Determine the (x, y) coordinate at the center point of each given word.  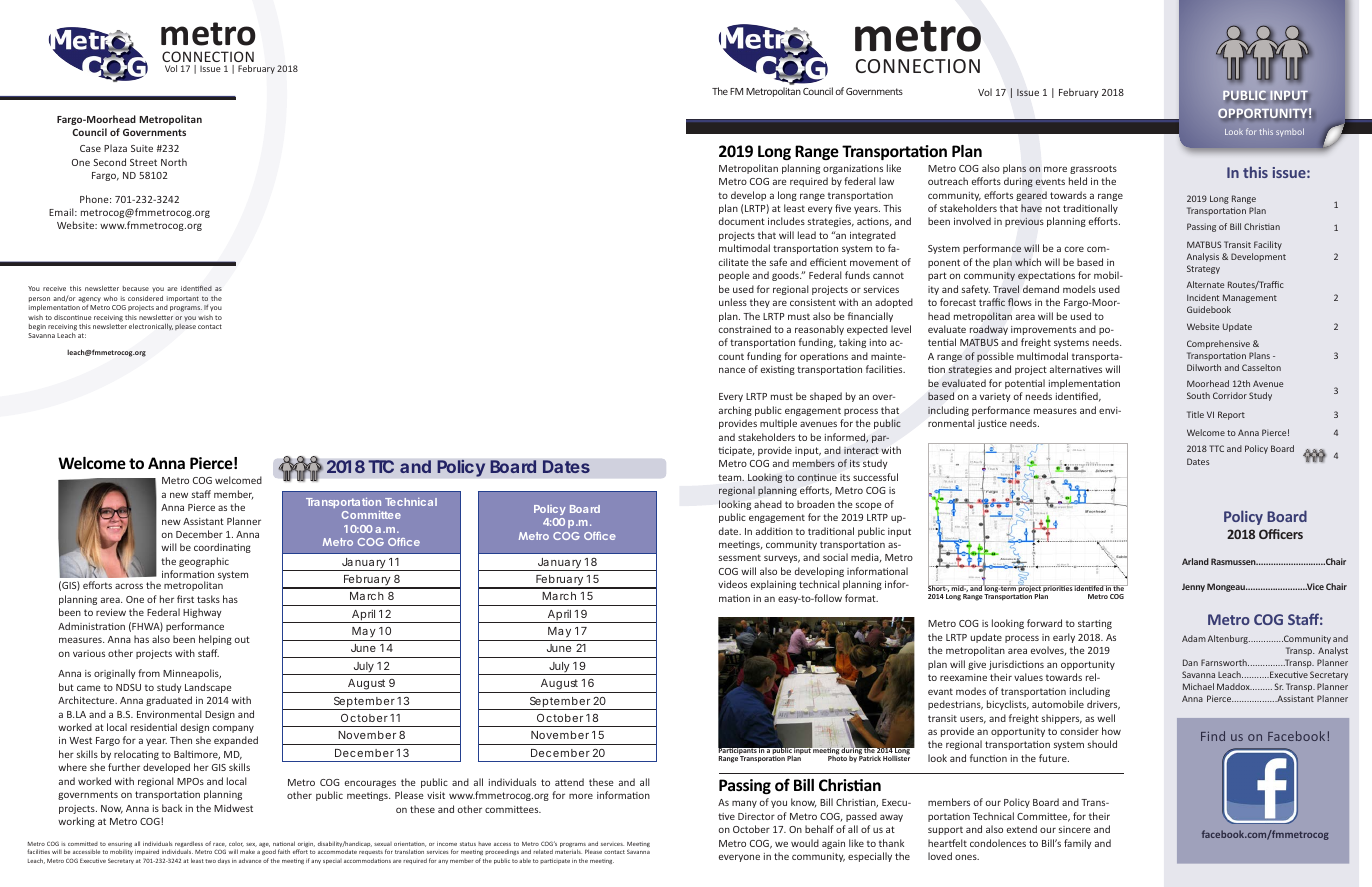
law (886, 181)
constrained (745, 329)
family (1077, 844)
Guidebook (1209, 309)
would (805, 843)
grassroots (1093, 169)
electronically (151, 326)
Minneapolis (192, 674)
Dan (1190, 662)
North (174, 162)
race (219, 845)
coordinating (222, 548)
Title (1195, 414)
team (731, 477)
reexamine (963, 677)
